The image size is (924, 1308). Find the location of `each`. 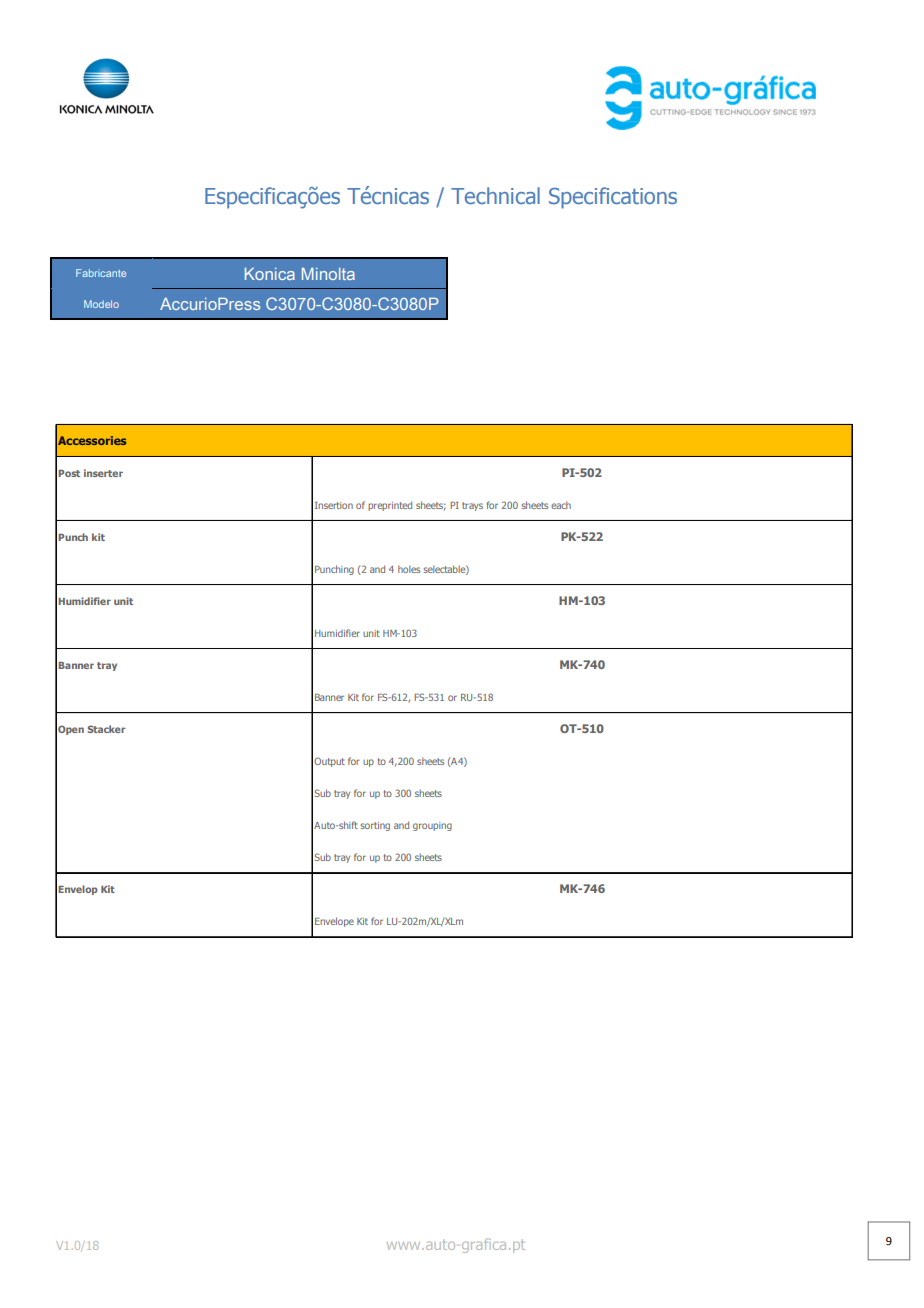

each is located at coordinates (561, 505).
